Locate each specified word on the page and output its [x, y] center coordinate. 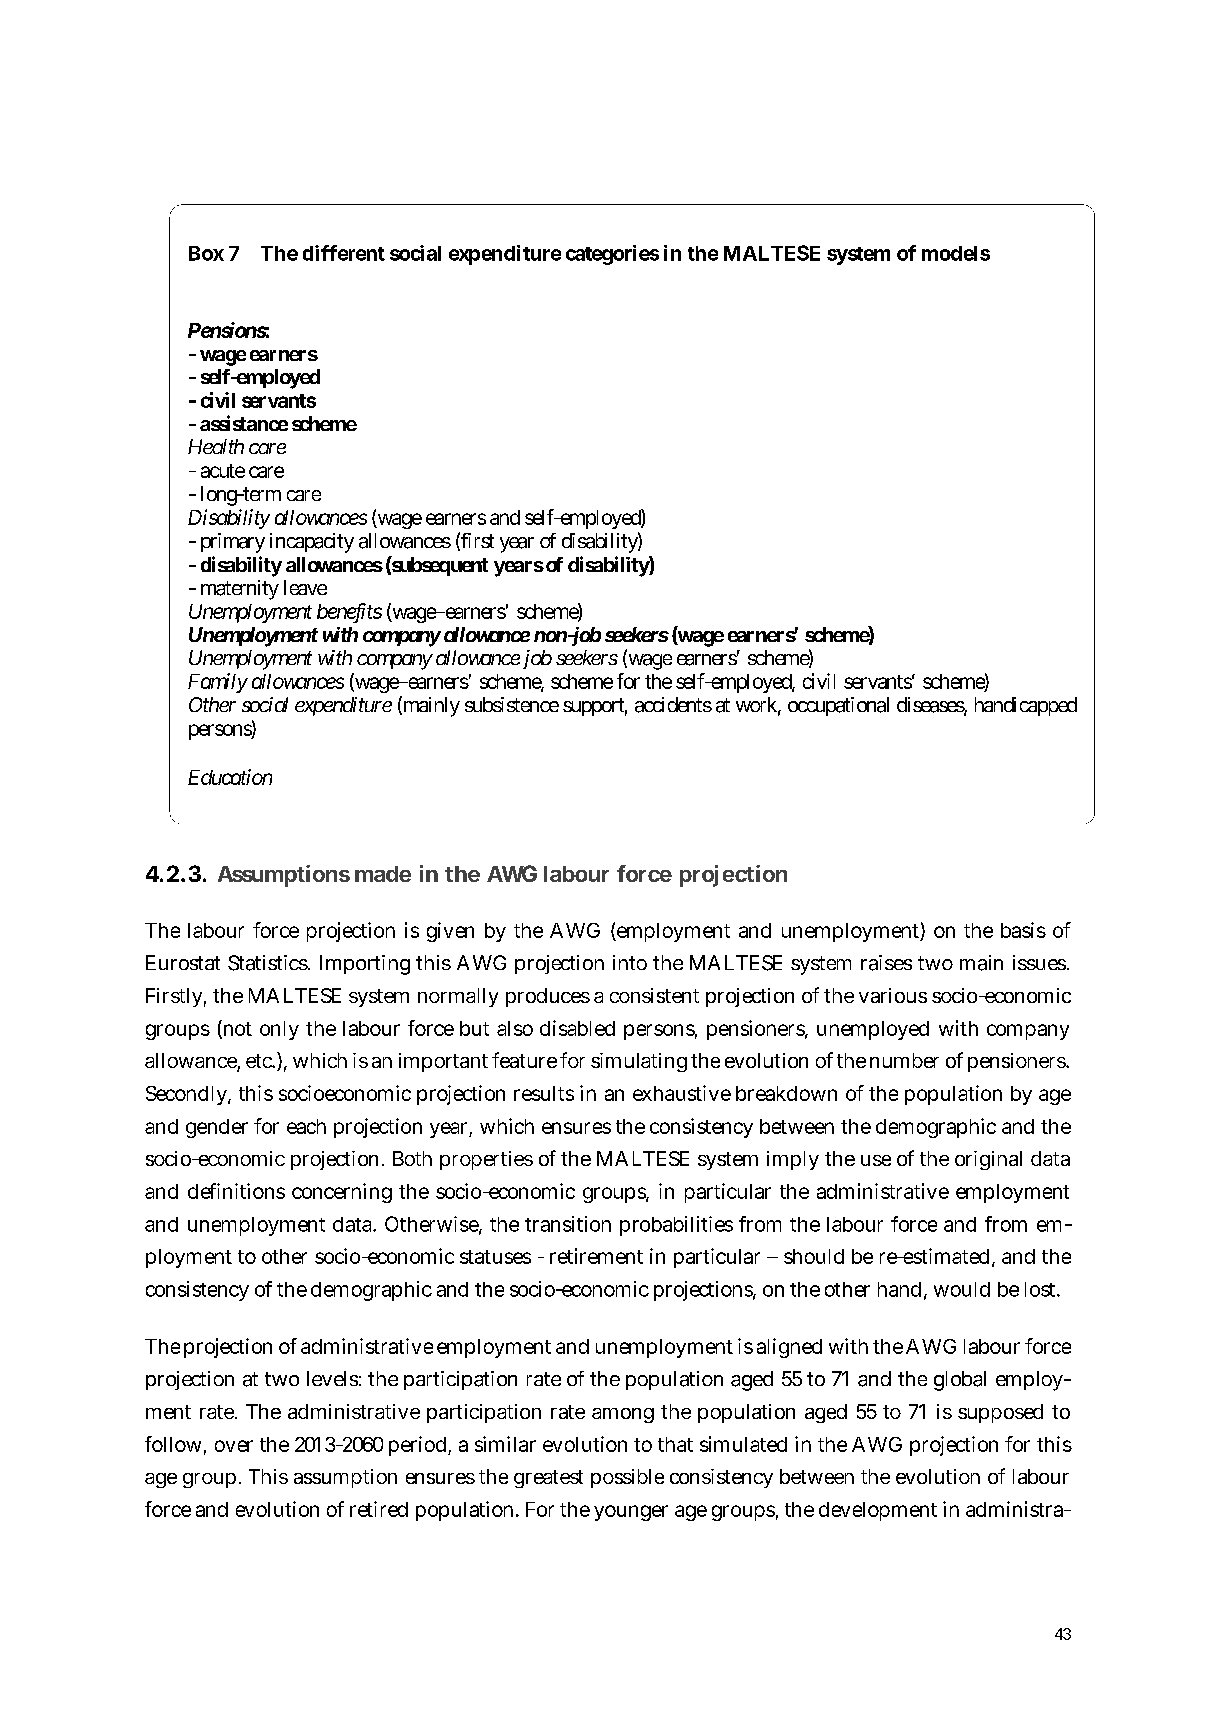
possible [627, 1478]
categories [612, 255]
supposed [1000, 1413]
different [344, 253]
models [956, 253]
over [234, 1446]
